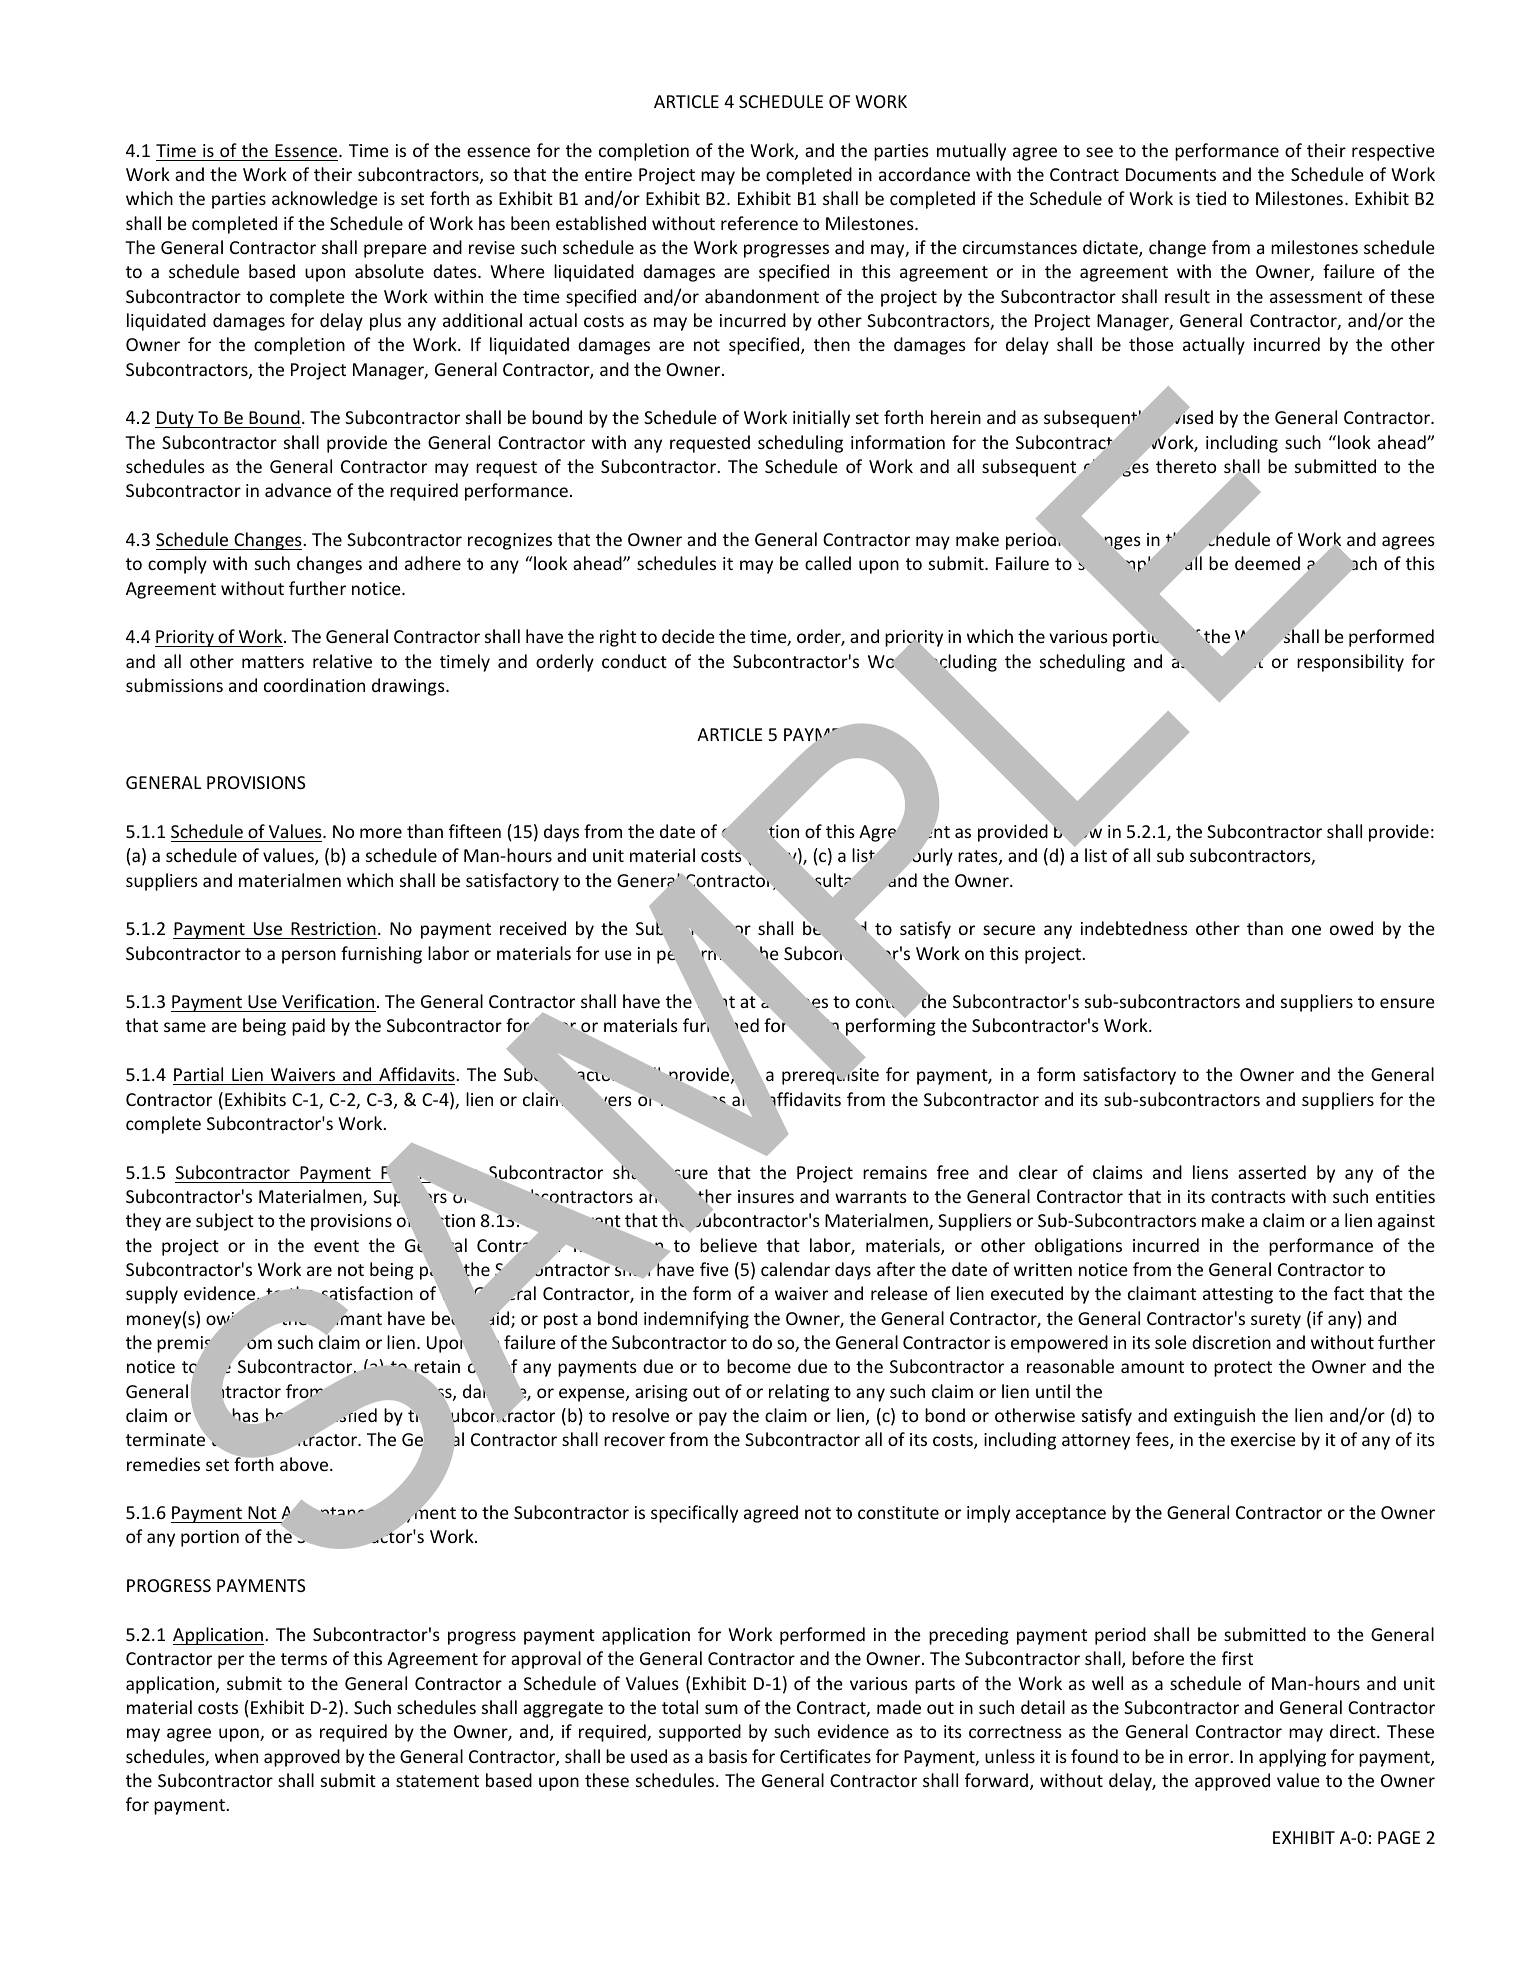 The width and height of the screenshot is (1525, 1973). Describe the element at coordinates (236, 1756) in the screenshot. I see `when` at that location.
